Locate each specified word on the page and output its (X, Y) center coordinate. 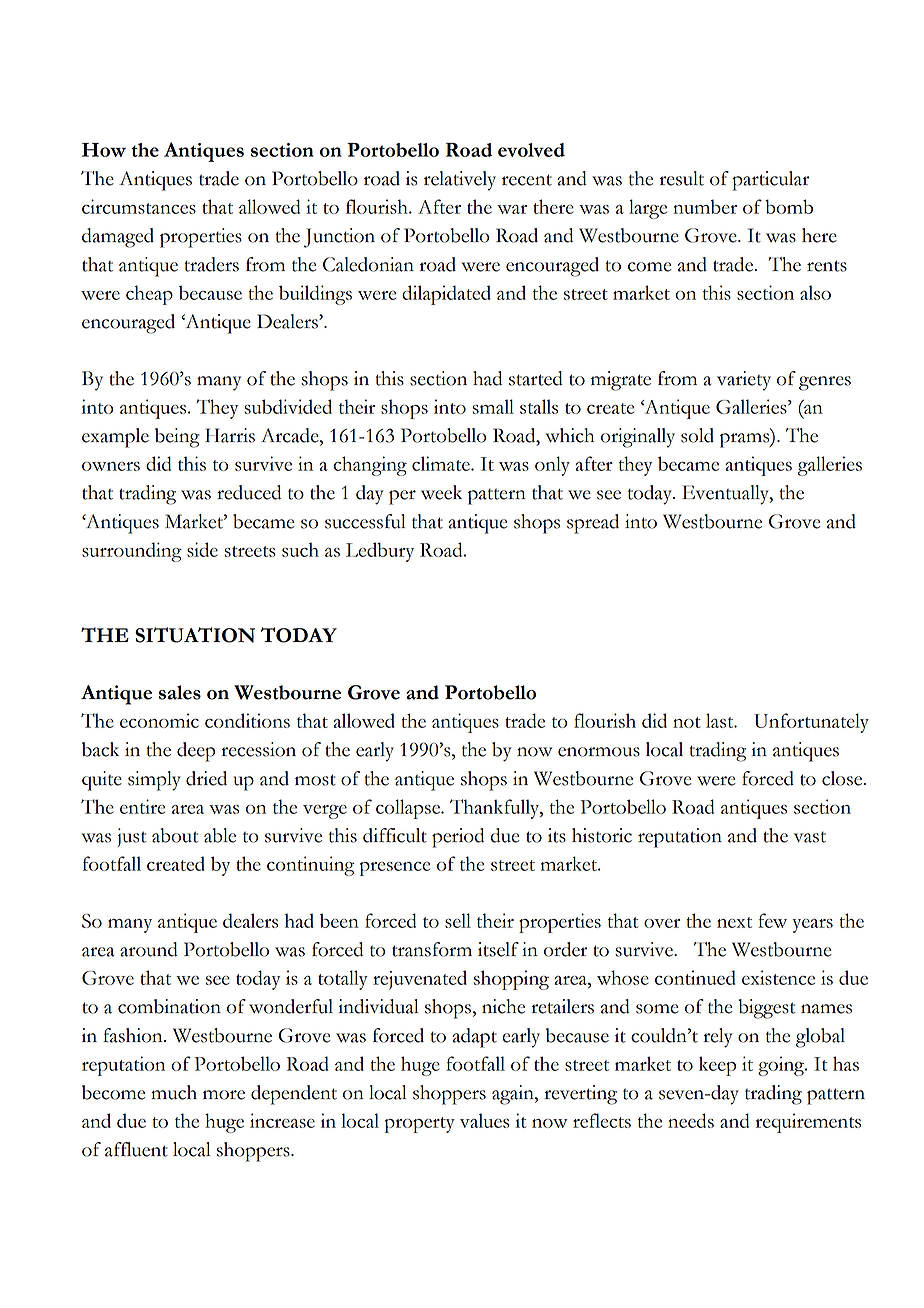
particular (770, 181)
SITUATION (195, 635)
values (485, 1120)
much (174, 1092)
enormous (599, 752)
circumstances (139, 206)
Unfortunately (811, 723)
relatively (460, 181)
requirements (808, 1123)
